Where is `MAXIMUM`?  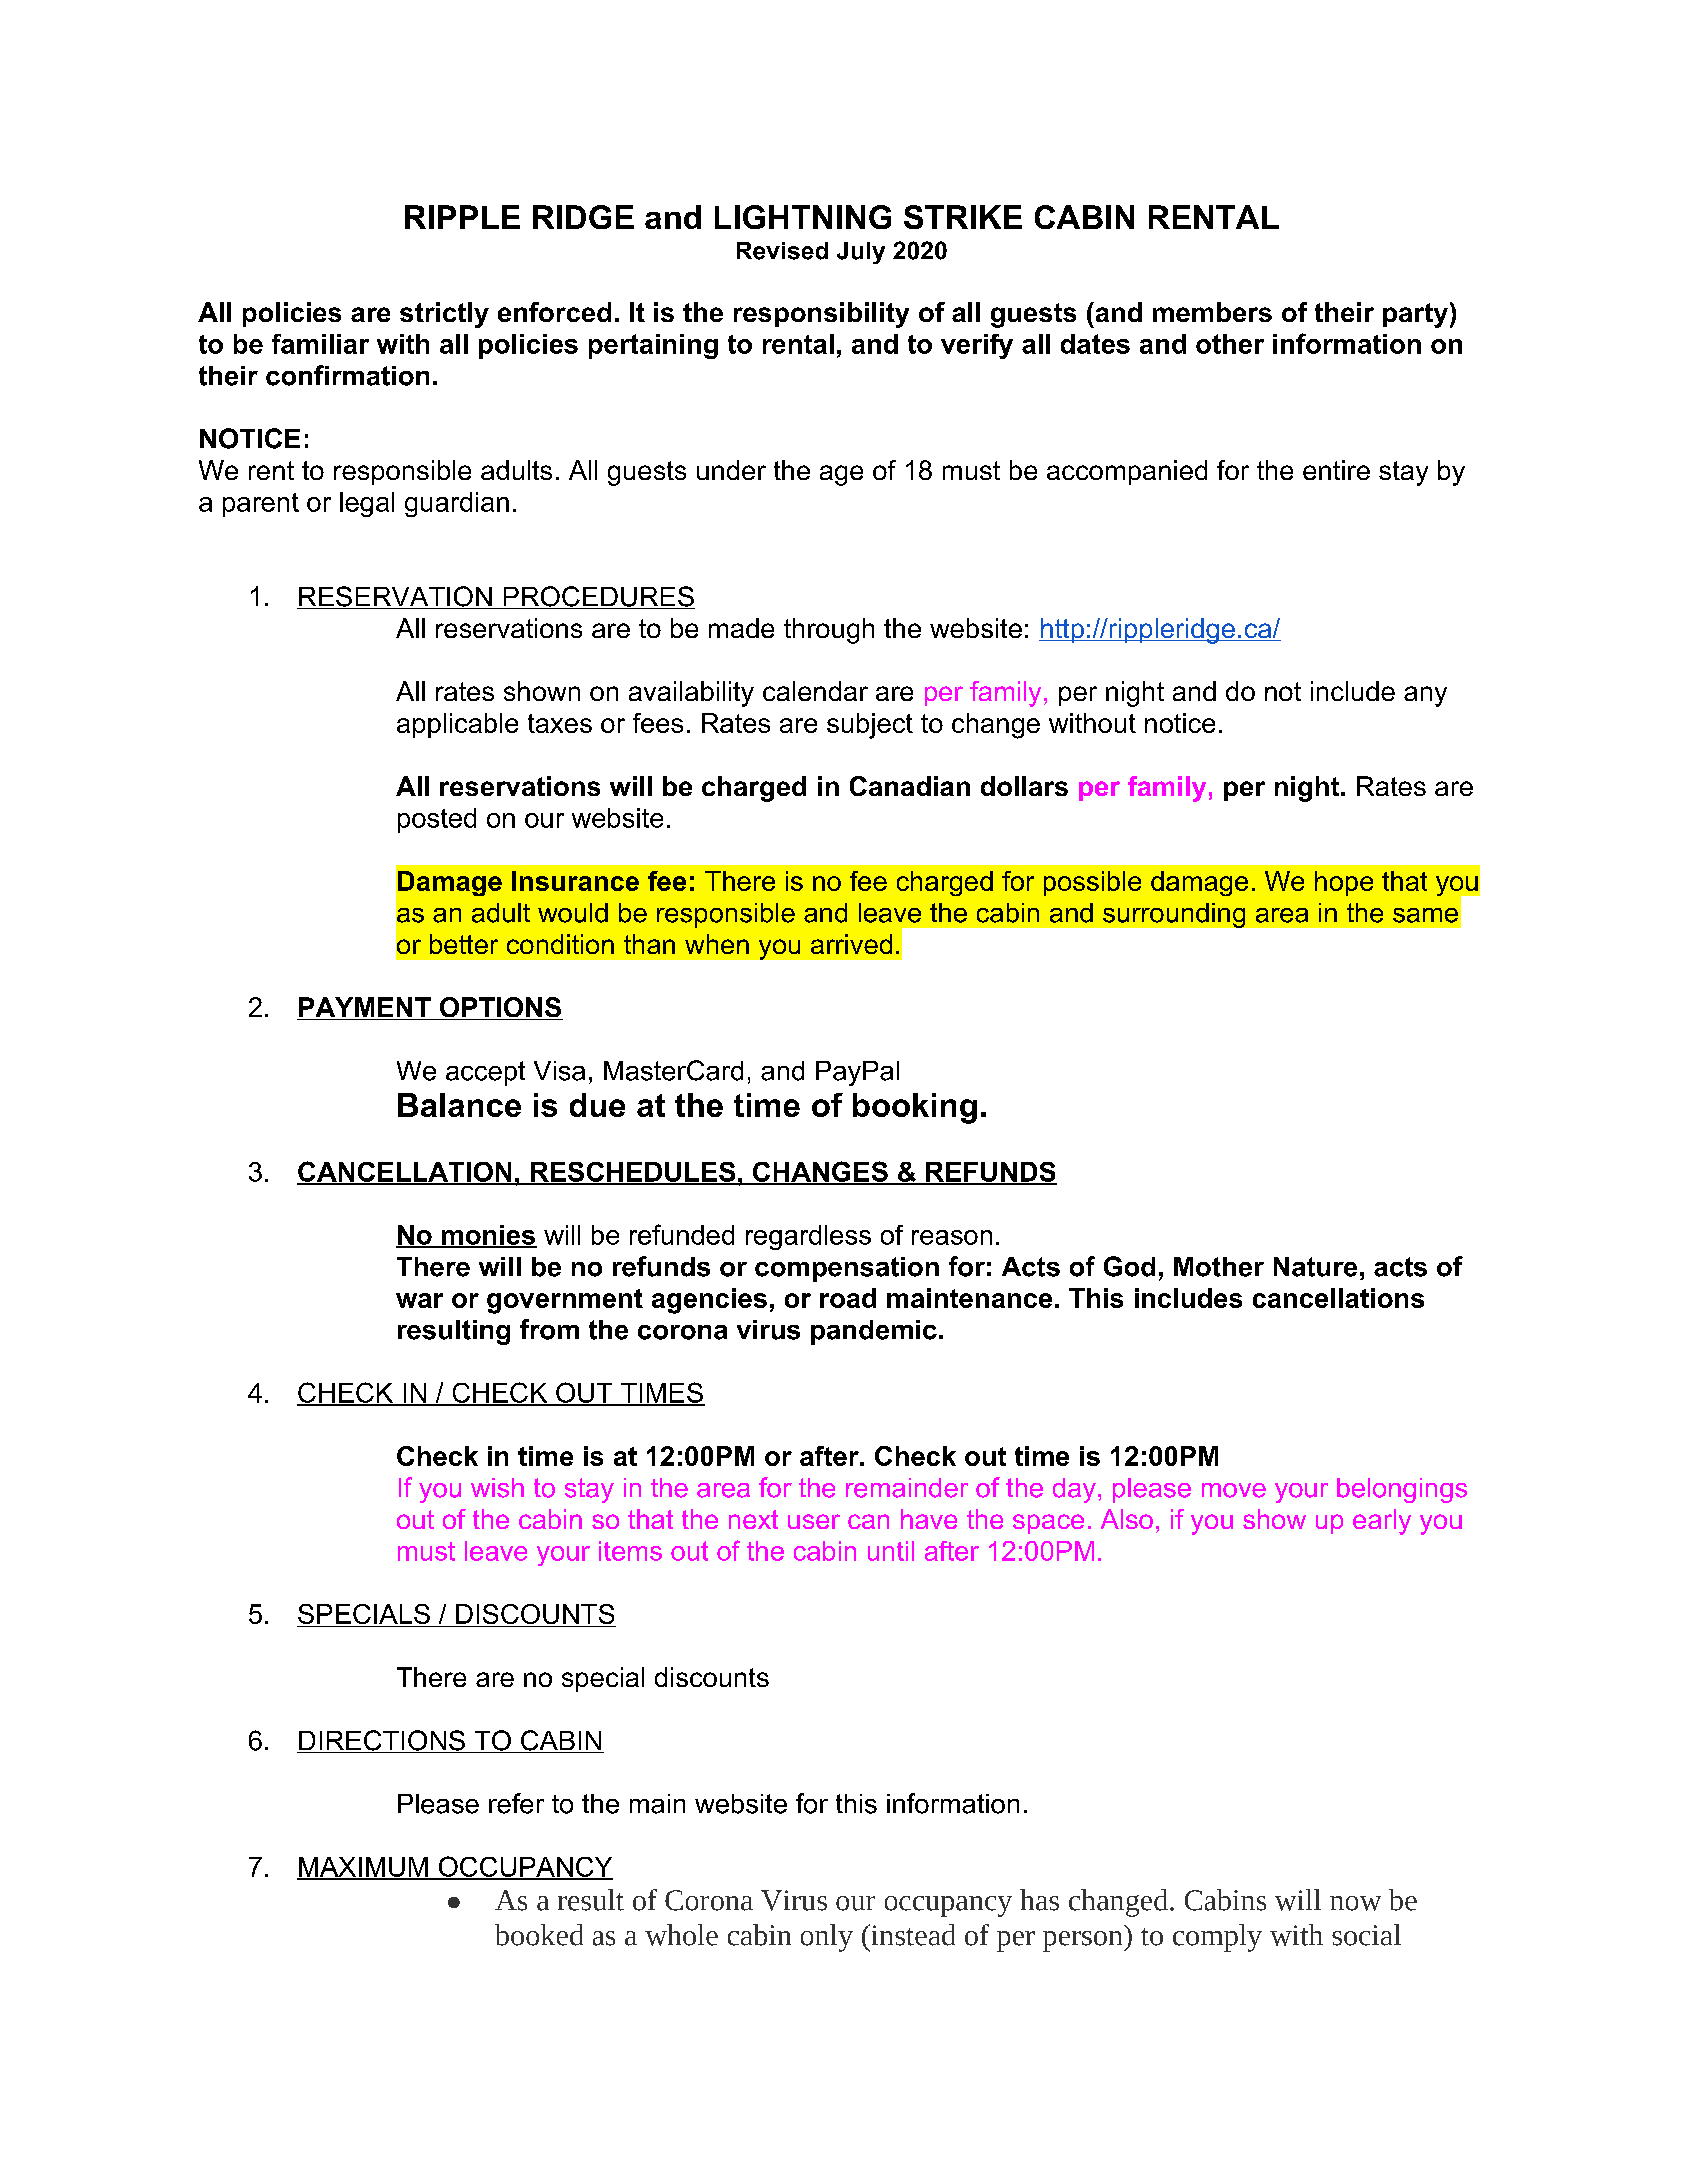
MAXIMUM is located at coordinates (363, 1868).
